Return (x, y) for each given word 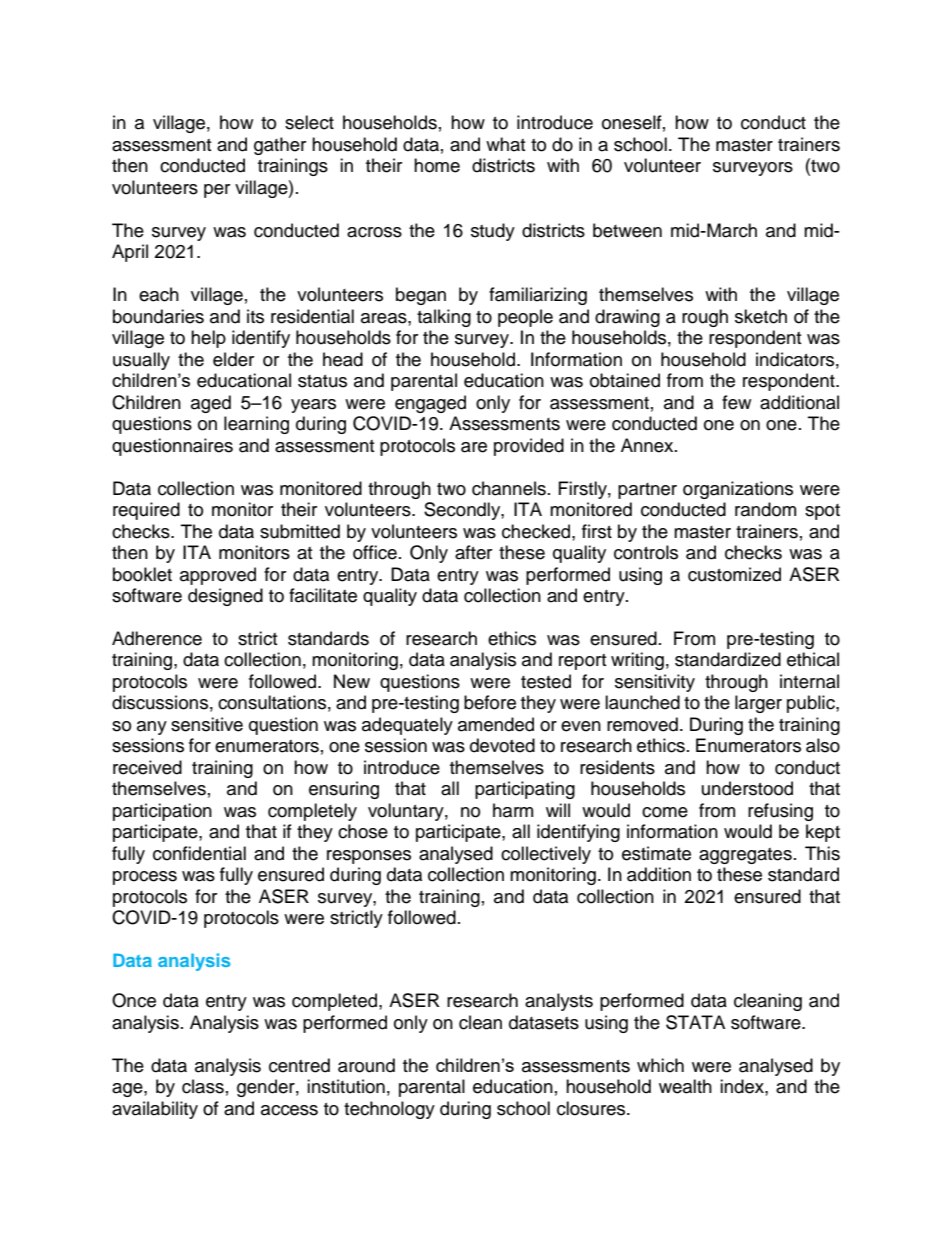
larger (758, 704)
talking (444, 318)
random (765, 509)
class (203, 1086)
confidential (199, 853)
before (490, 702)
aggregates (745, 856)
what (505, 144)
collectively (546, 855)
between (627, 230)
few (736, 402)
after (473, 552)
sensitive (207, 724)
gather (280, 146)
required (146, 511)
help (208, 339)
